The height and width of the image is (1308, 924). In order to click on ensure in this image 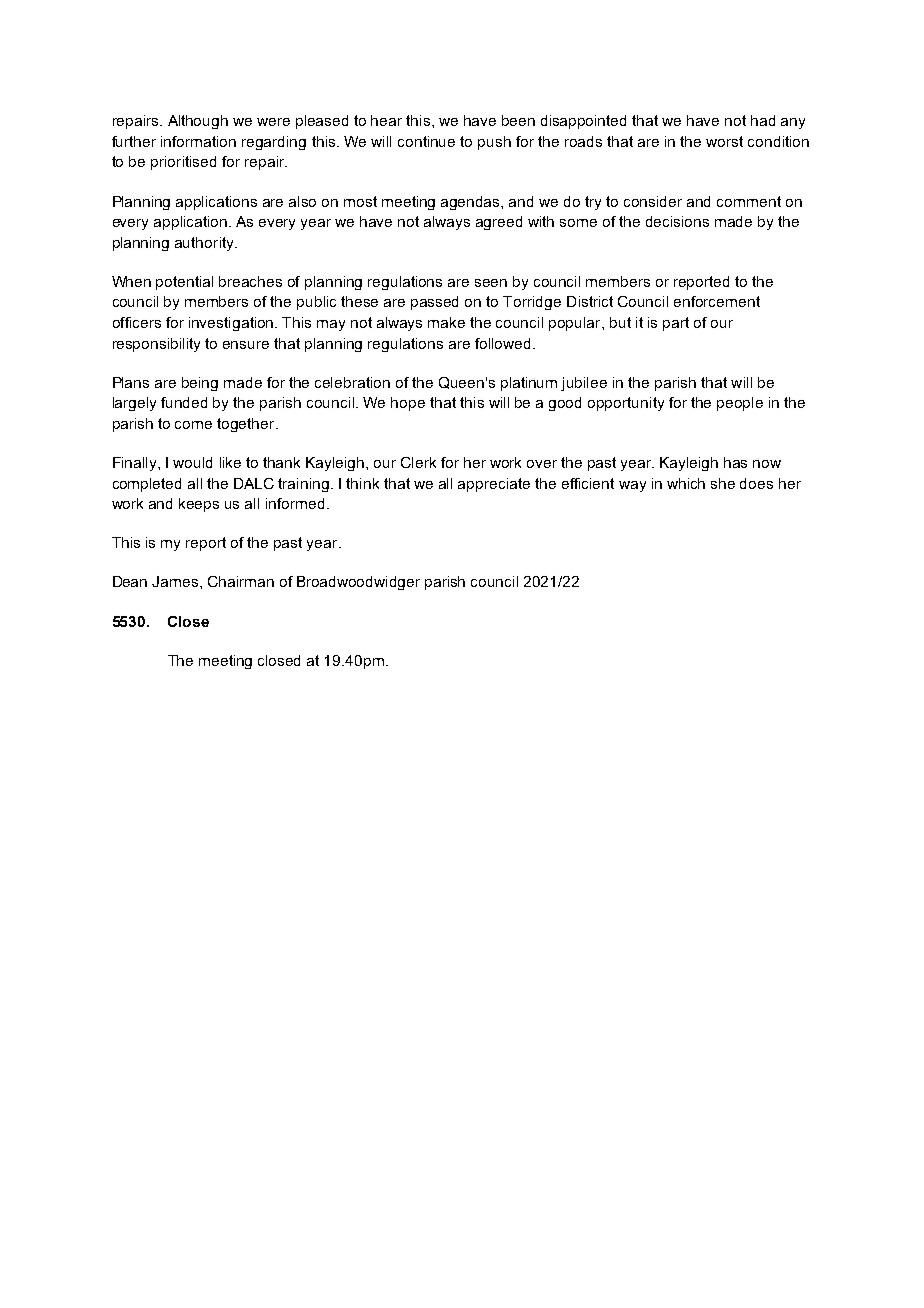, I will do `click(246, 345)`.
